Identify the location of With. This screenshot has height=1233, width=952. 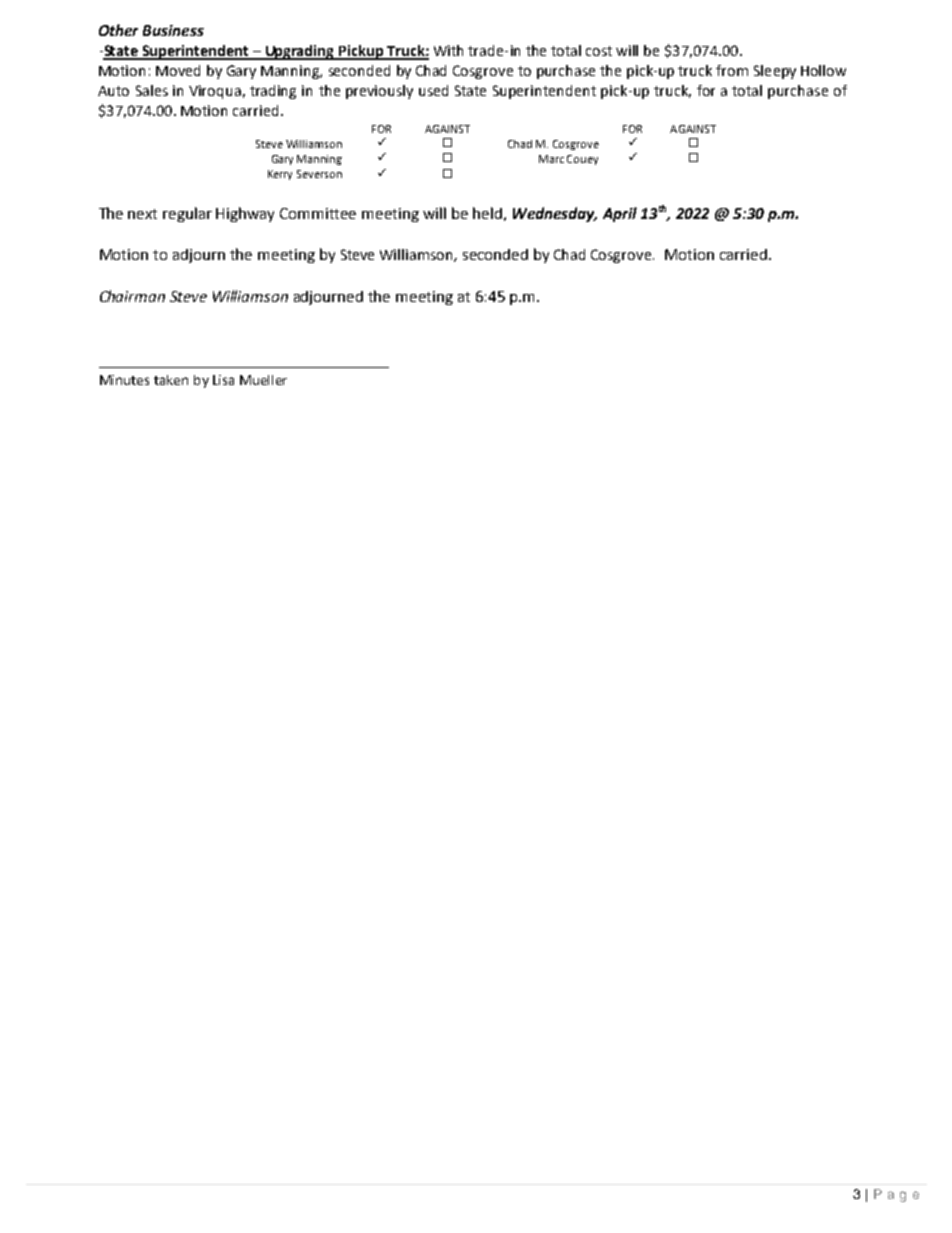
(448, 50).
